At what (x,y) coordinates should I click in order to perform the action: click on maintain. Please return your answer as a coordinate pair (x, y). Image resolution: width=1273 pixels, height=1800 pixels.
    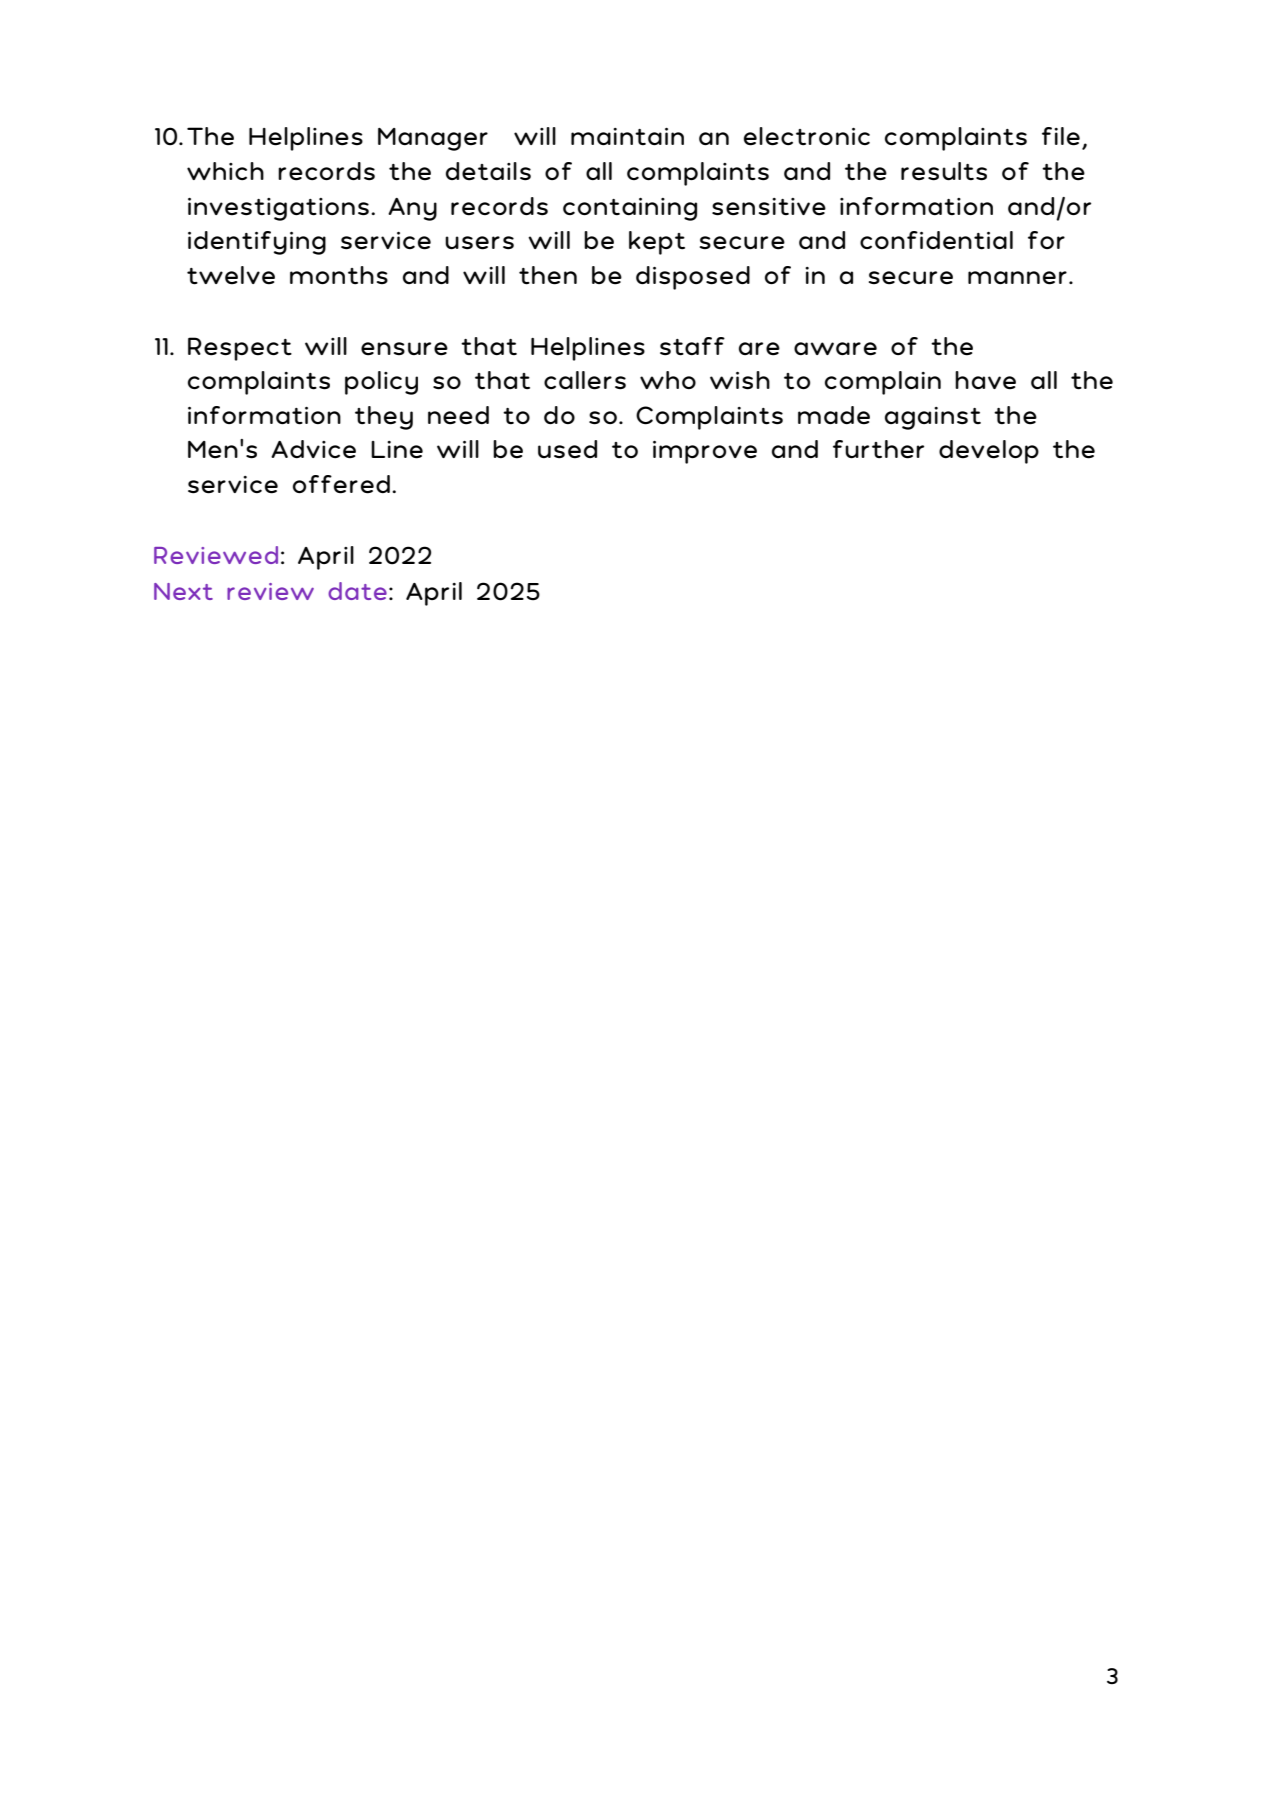
    Looking at the image, I should click on (627, 136).
